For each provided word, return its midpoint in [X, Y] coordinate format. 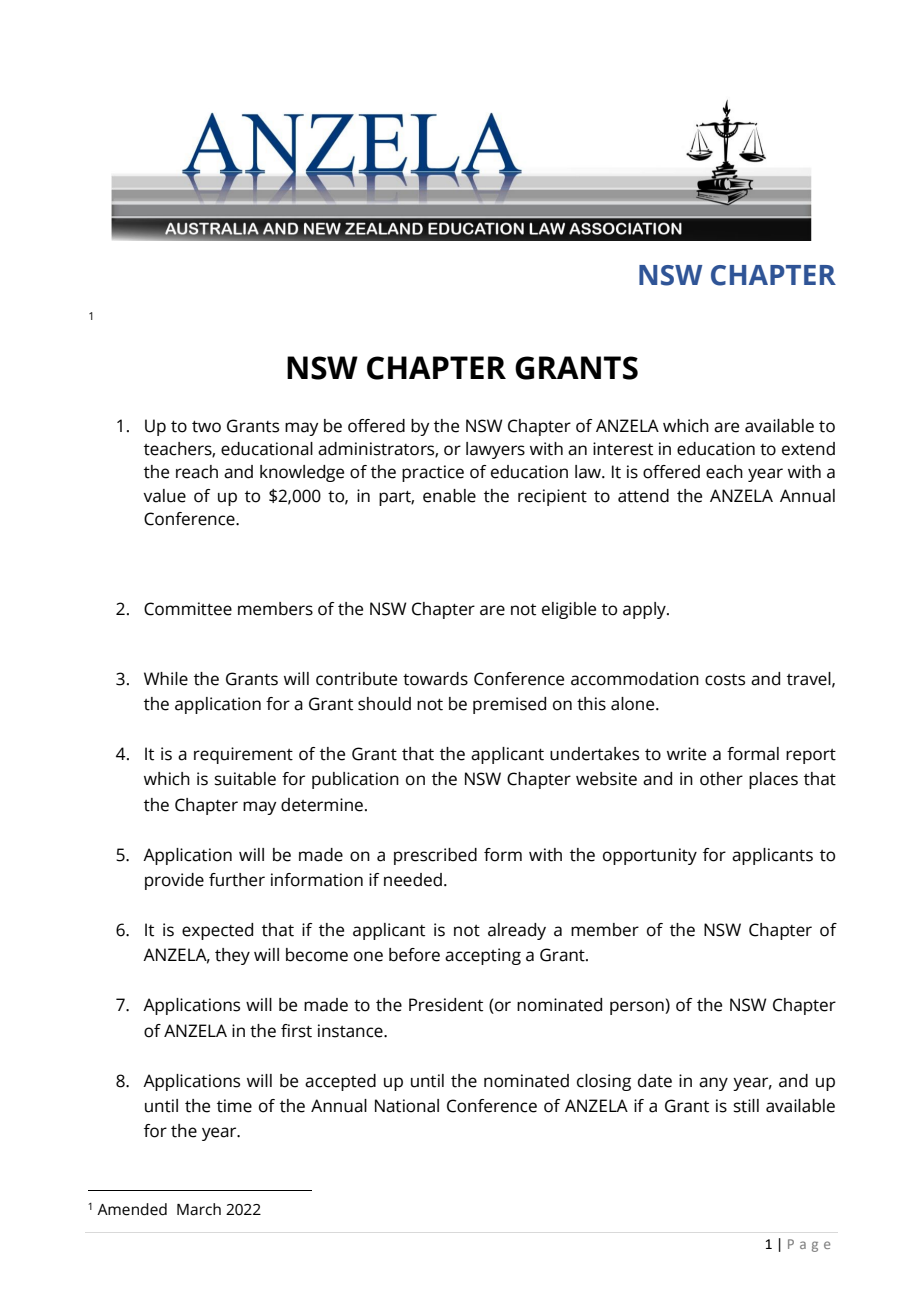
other [721, 779]
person [638, 1008]
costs [725, 680]
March [199, 1209]
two [206, 427]
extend [808, 449]
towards [435, 679]
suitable [245, 779]
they [232, 956]
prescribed [435, 856]
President [446, 1005]
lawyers [495, 450]
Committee [188, 609]
